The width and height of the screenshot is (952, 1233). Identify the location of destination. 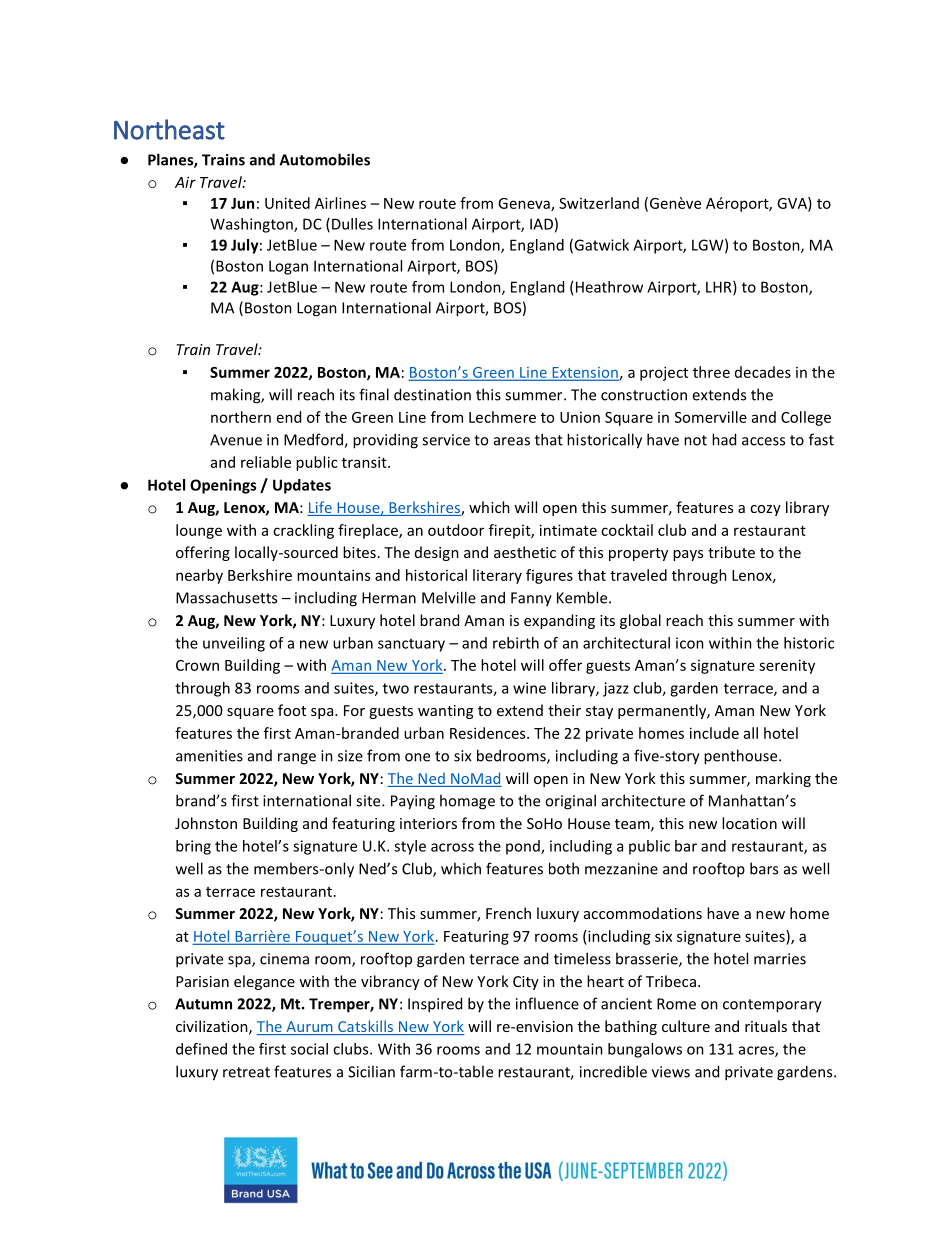
(432, 394).
